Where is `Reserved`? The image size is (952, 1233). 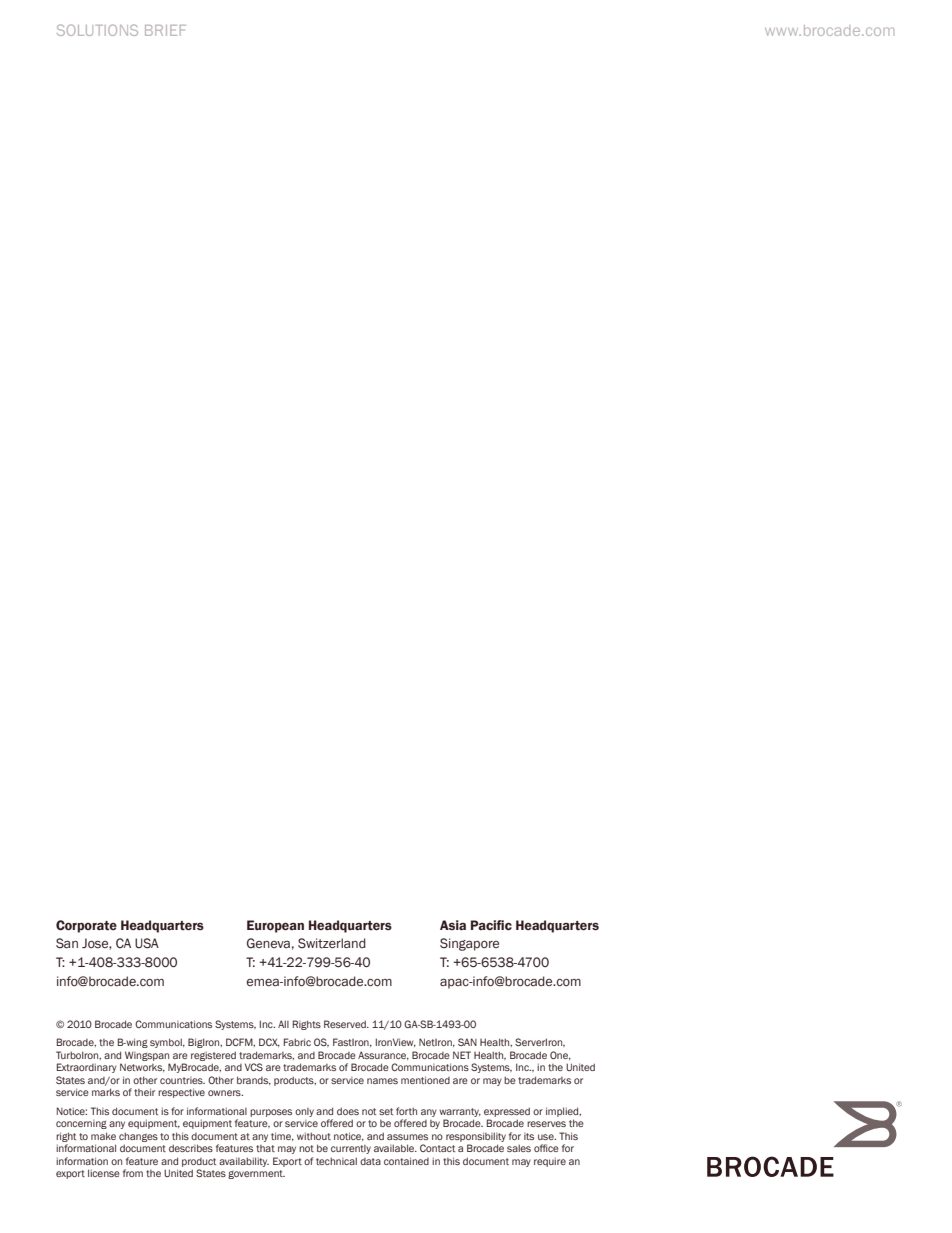 Reserved is located at coordinates (346, 1024).
